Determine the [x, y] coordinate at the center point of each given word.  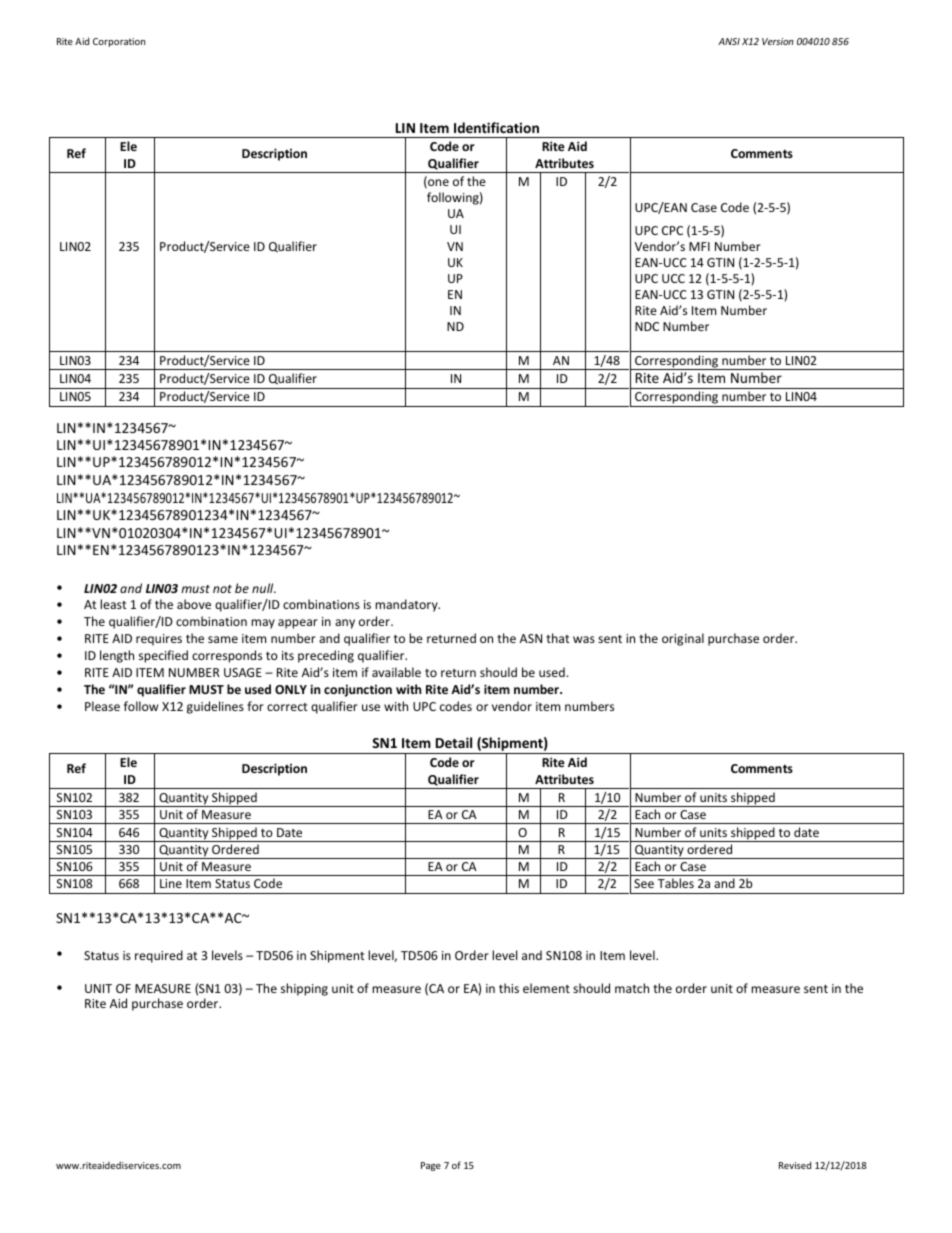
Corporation [119, 42]
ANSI [729, 41]
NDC [647, 326]
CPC [672, 230]
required [159, 956]
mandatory [407, 605]
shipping [304, 989]
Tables [676, 883]
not [222, 589]
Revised [795, 1165]
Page [431, 1166]
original [683, 639]
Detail [454, 742]
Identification [496, 127]
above [194, 604]
